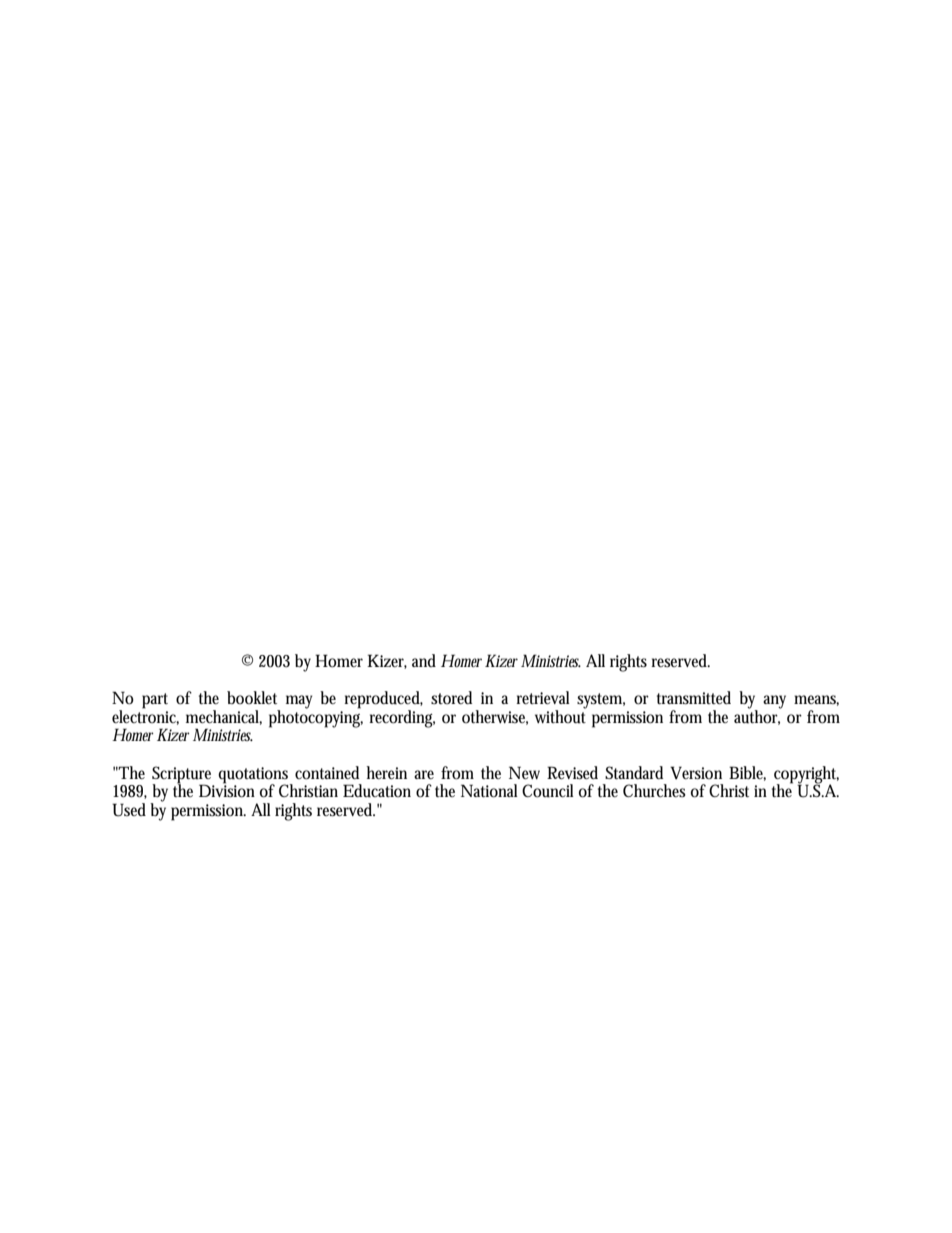  What do you see at coordinates (129, 810) in the document?
I see `Used` at bounding box center [129, 810].
